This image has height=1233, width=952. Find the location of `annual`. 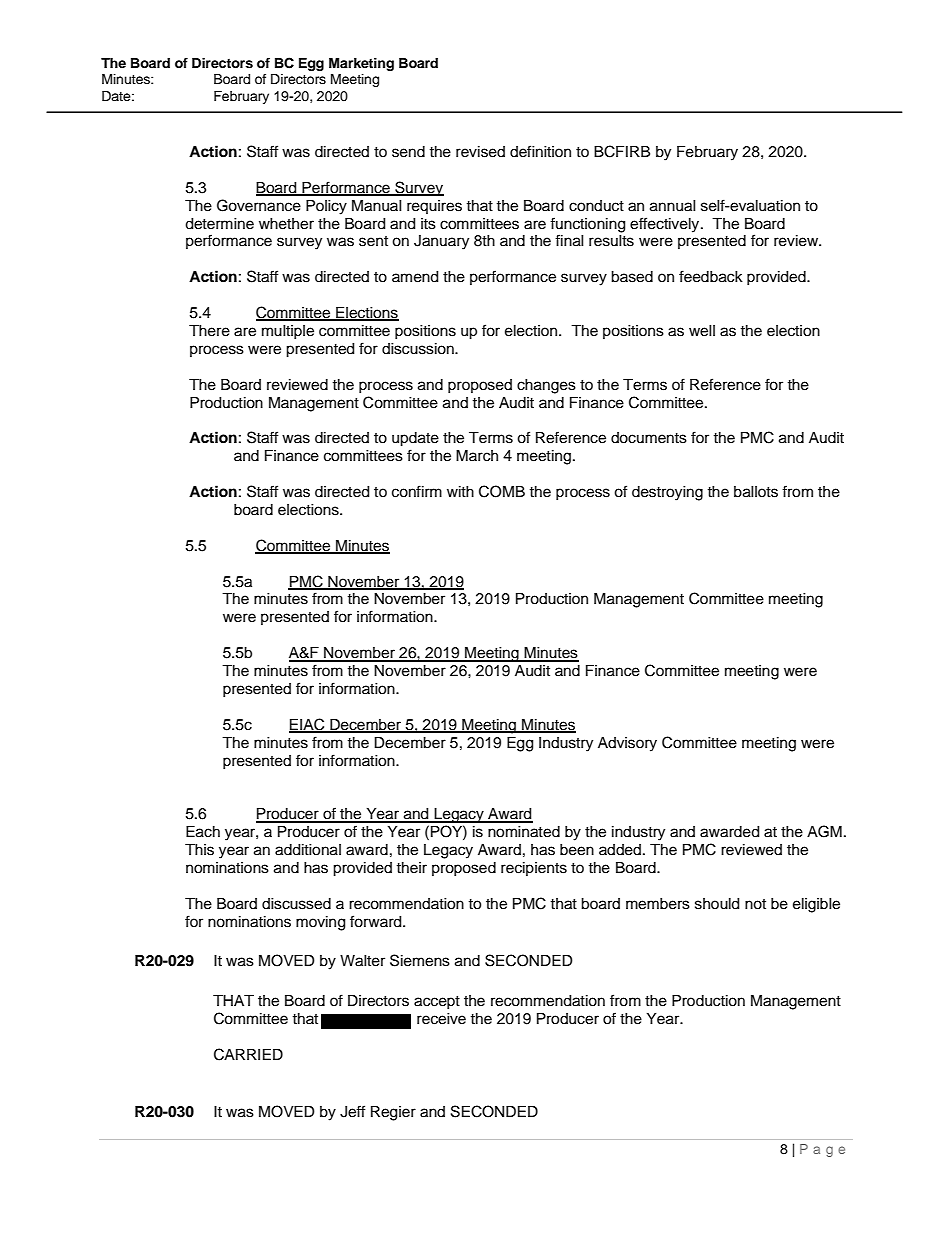

annual is located at coordinates (673, 206).
